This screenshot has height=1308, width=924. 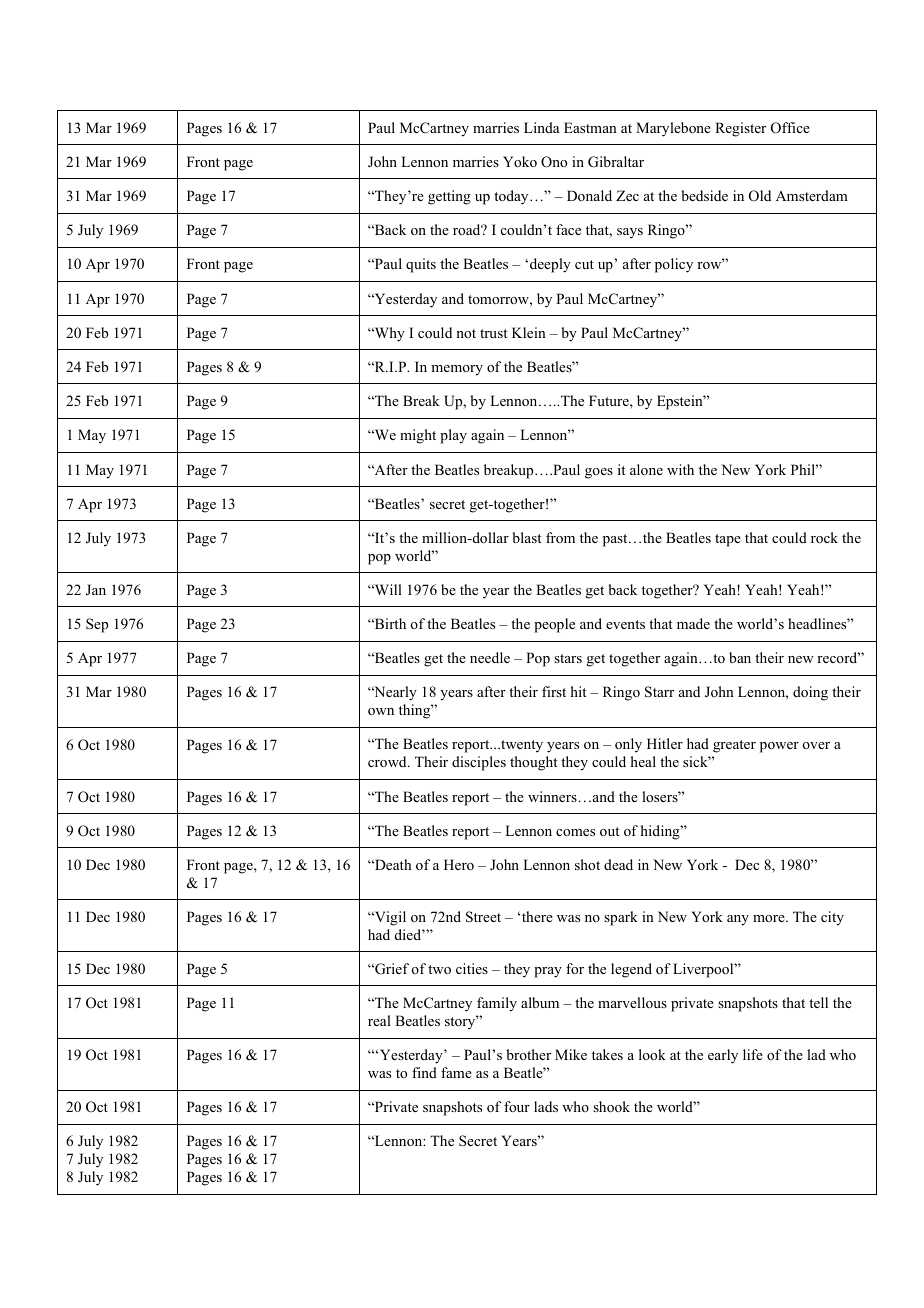 What do you see at coordinates (693, 623) in the screenshot?
I see `made` at bounding box center [693, 623].
